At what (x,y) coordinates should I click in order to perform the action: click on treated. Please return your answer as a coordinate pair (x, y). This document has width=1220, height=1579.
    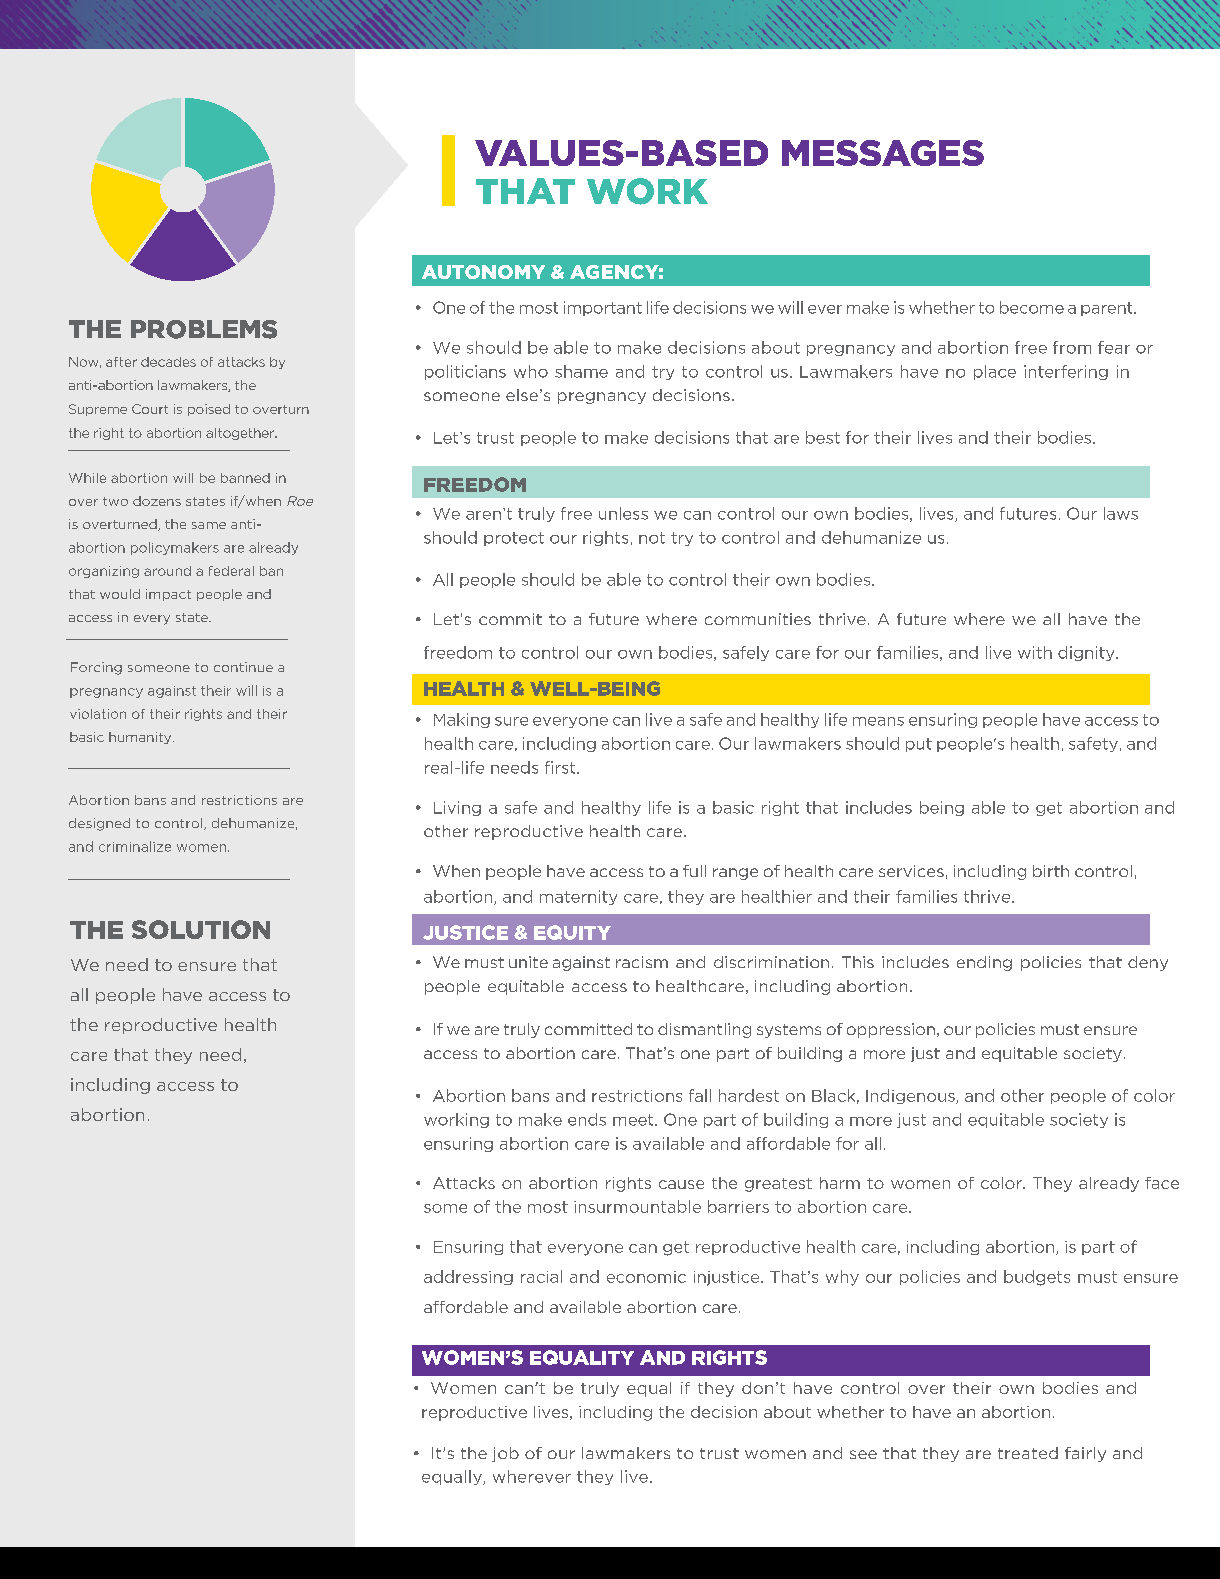
    Looking at the image, I should click on (1028, 1453).
